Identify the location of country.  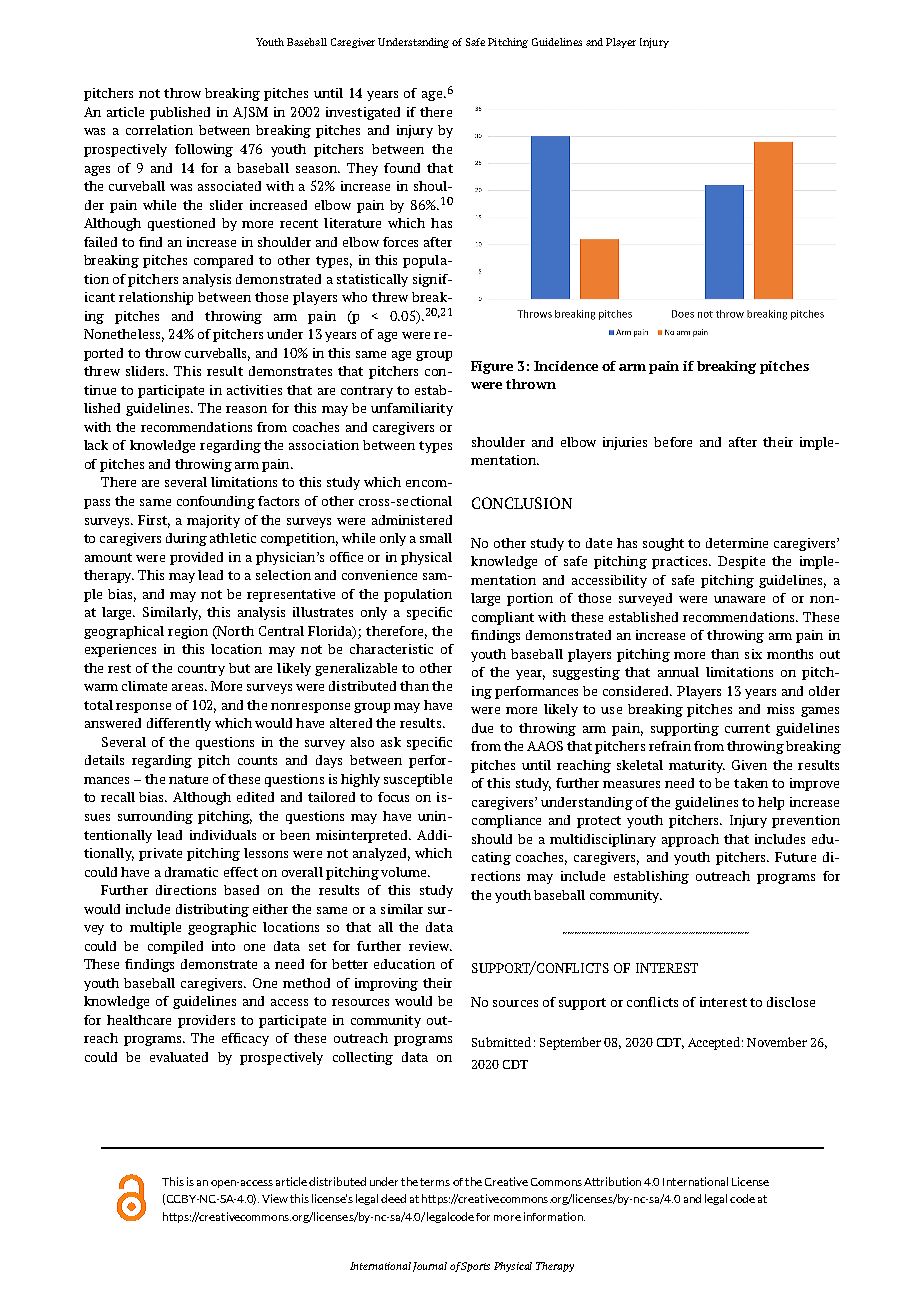
(201, 670).
